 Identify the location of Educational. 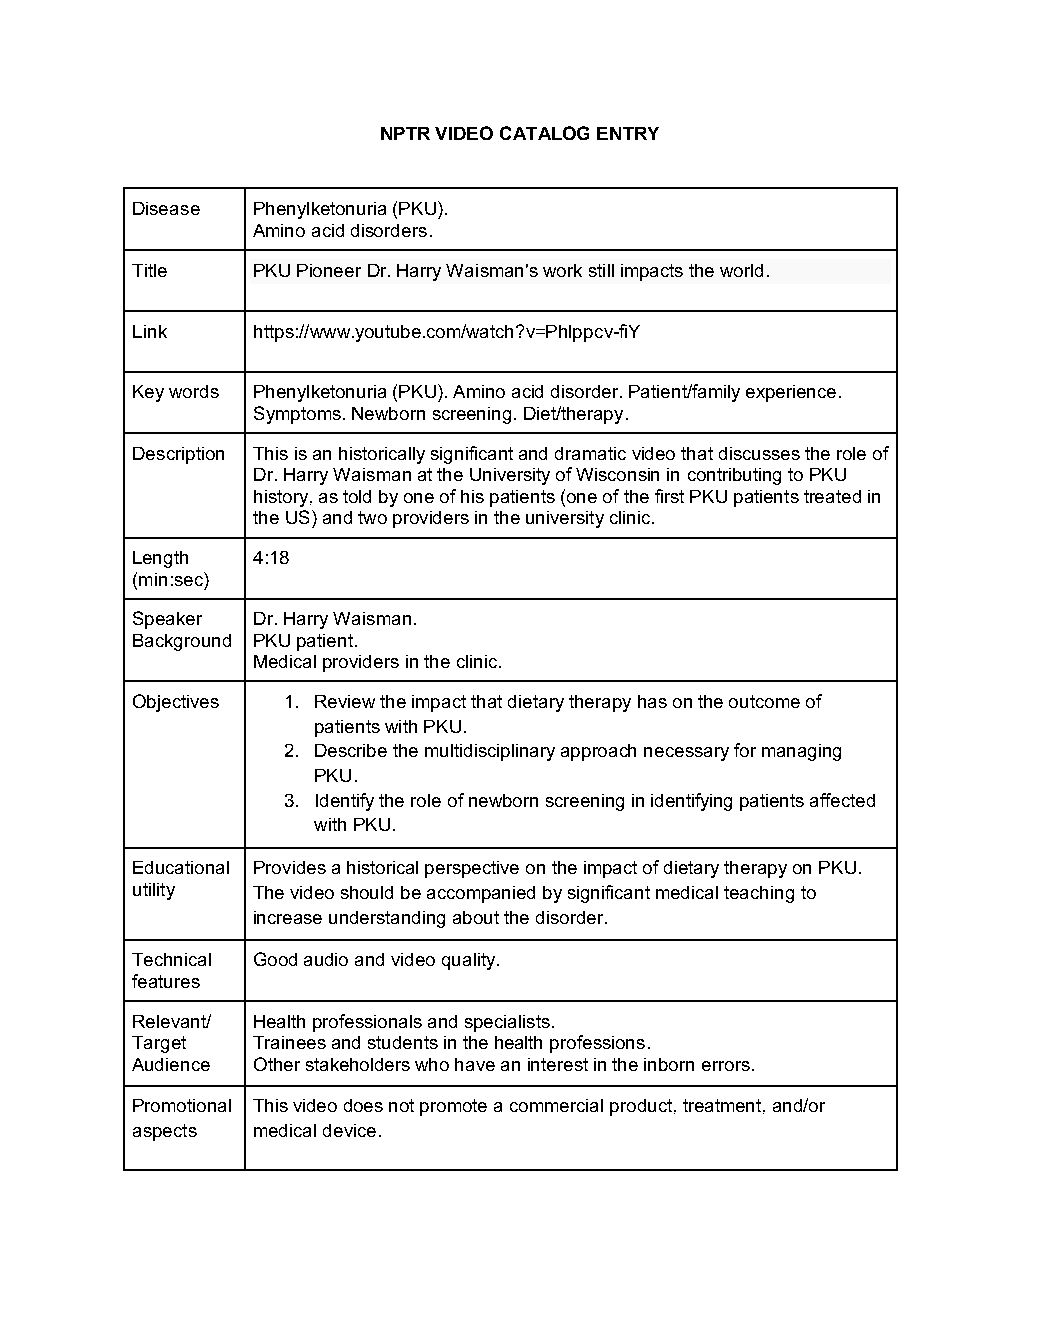
(181, 867).
